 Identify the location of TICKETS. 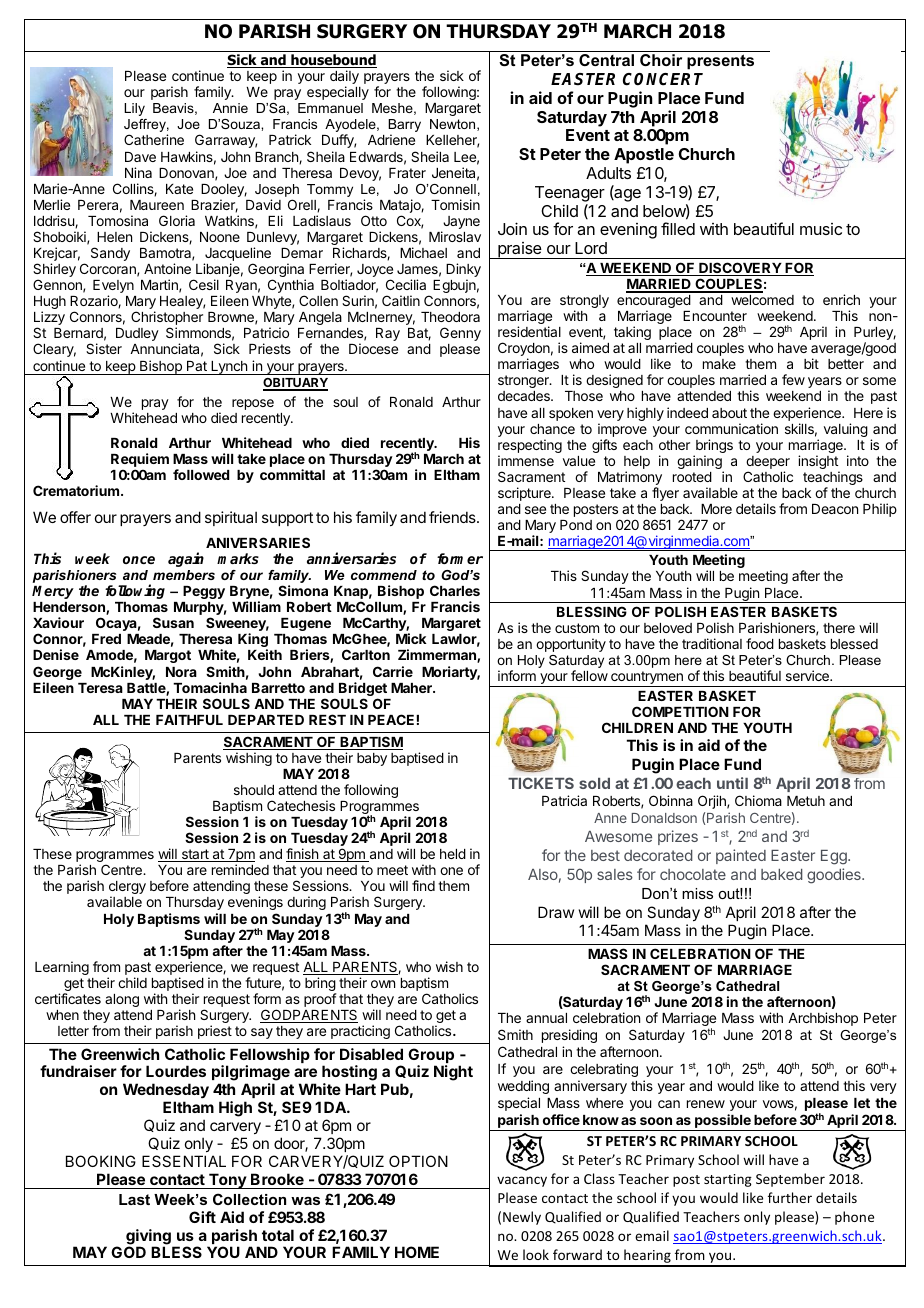
(541, 783).
